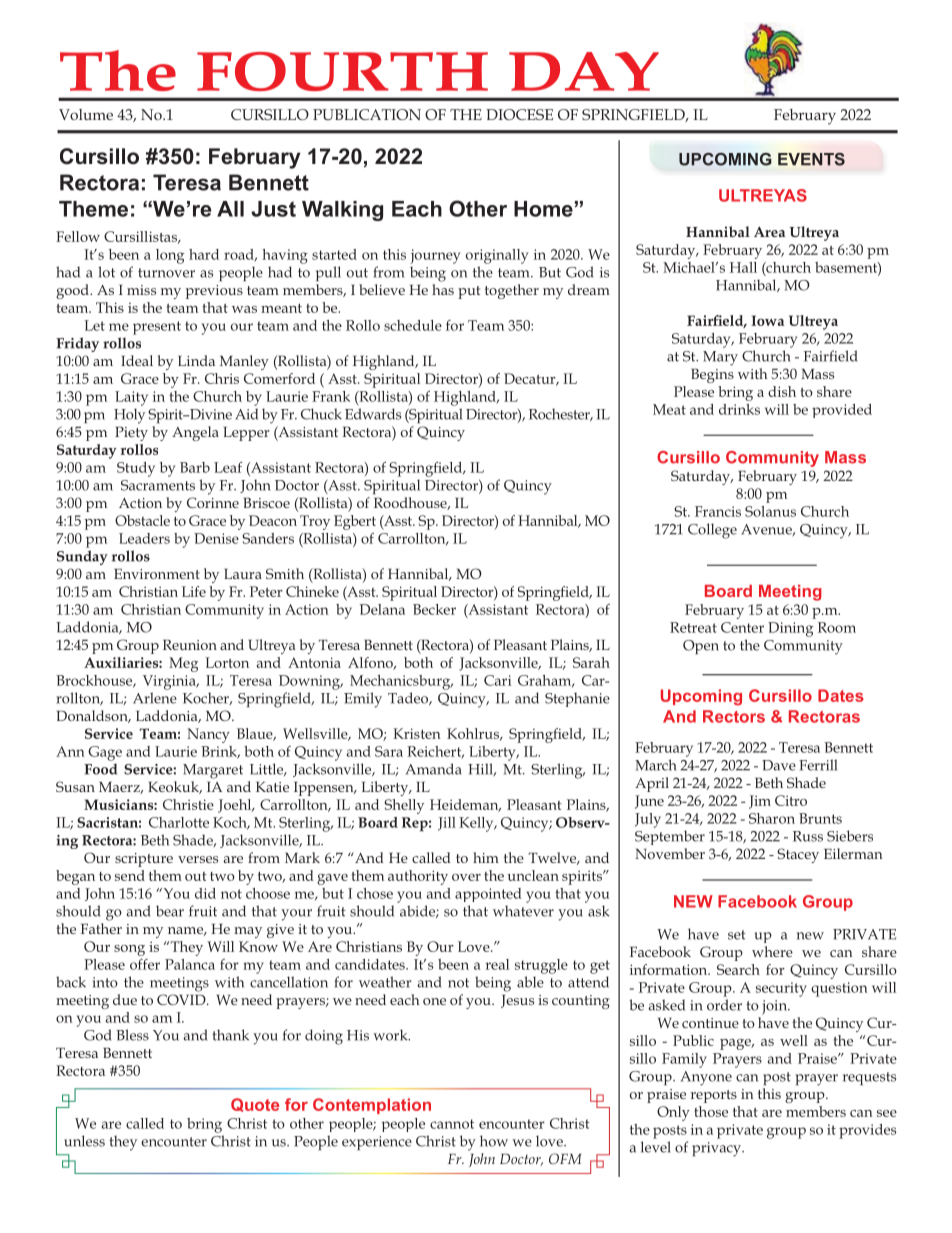 This screenshot has height=1233, width=952. Describe the element at coordinates (84, 1141) in the screenshot. I see `unless` at that location.
